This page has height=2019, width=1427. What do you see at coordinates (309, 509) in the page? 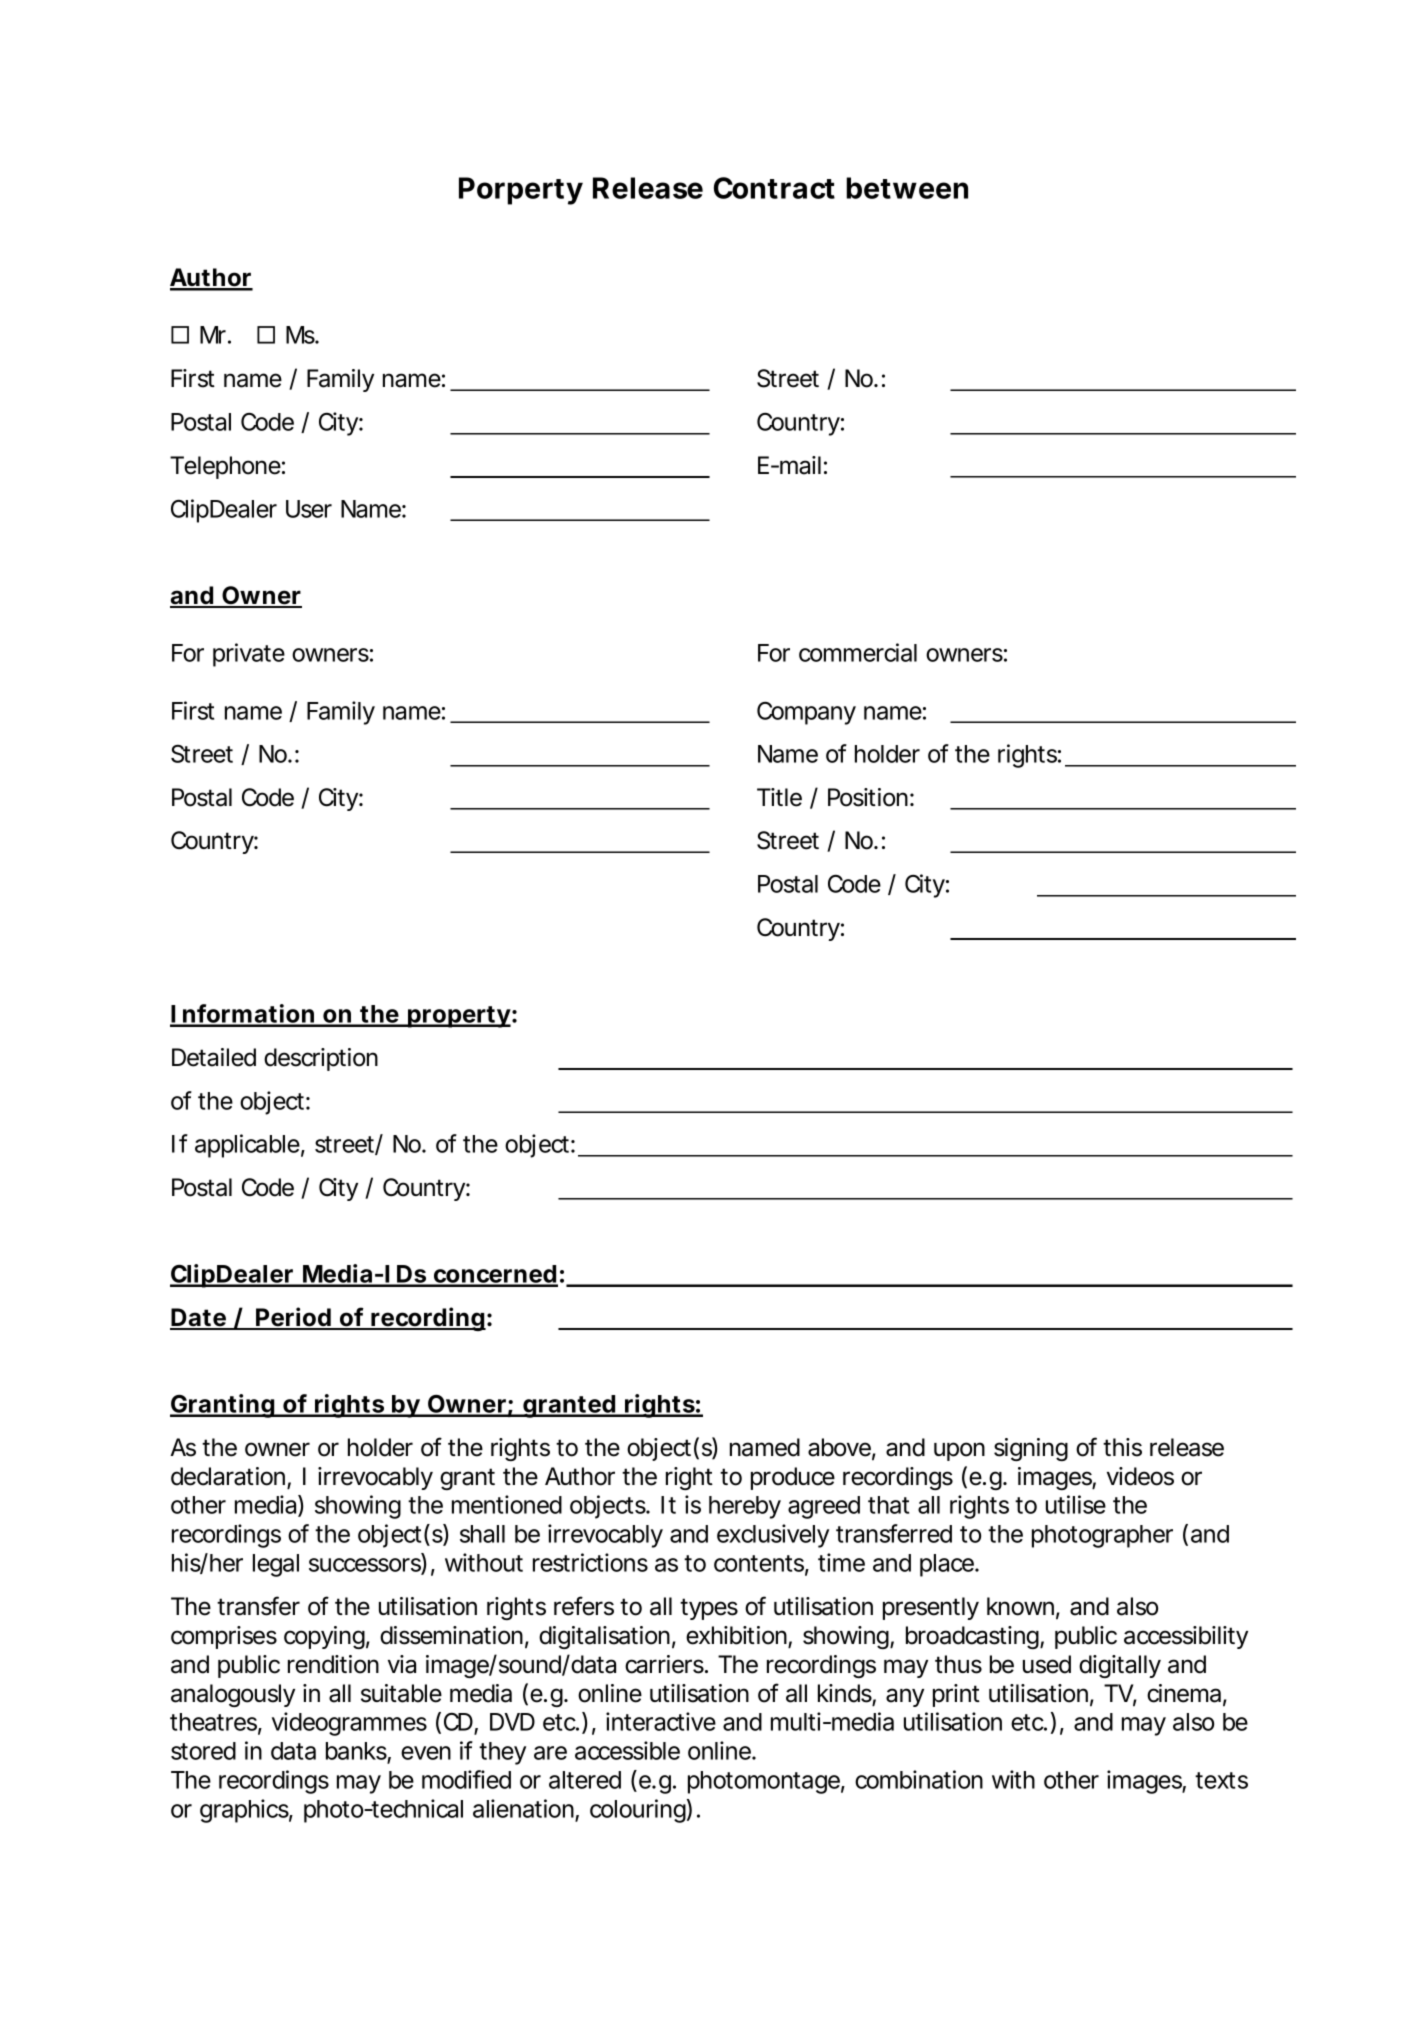
I see `User` at bounding box center [309, 509].
